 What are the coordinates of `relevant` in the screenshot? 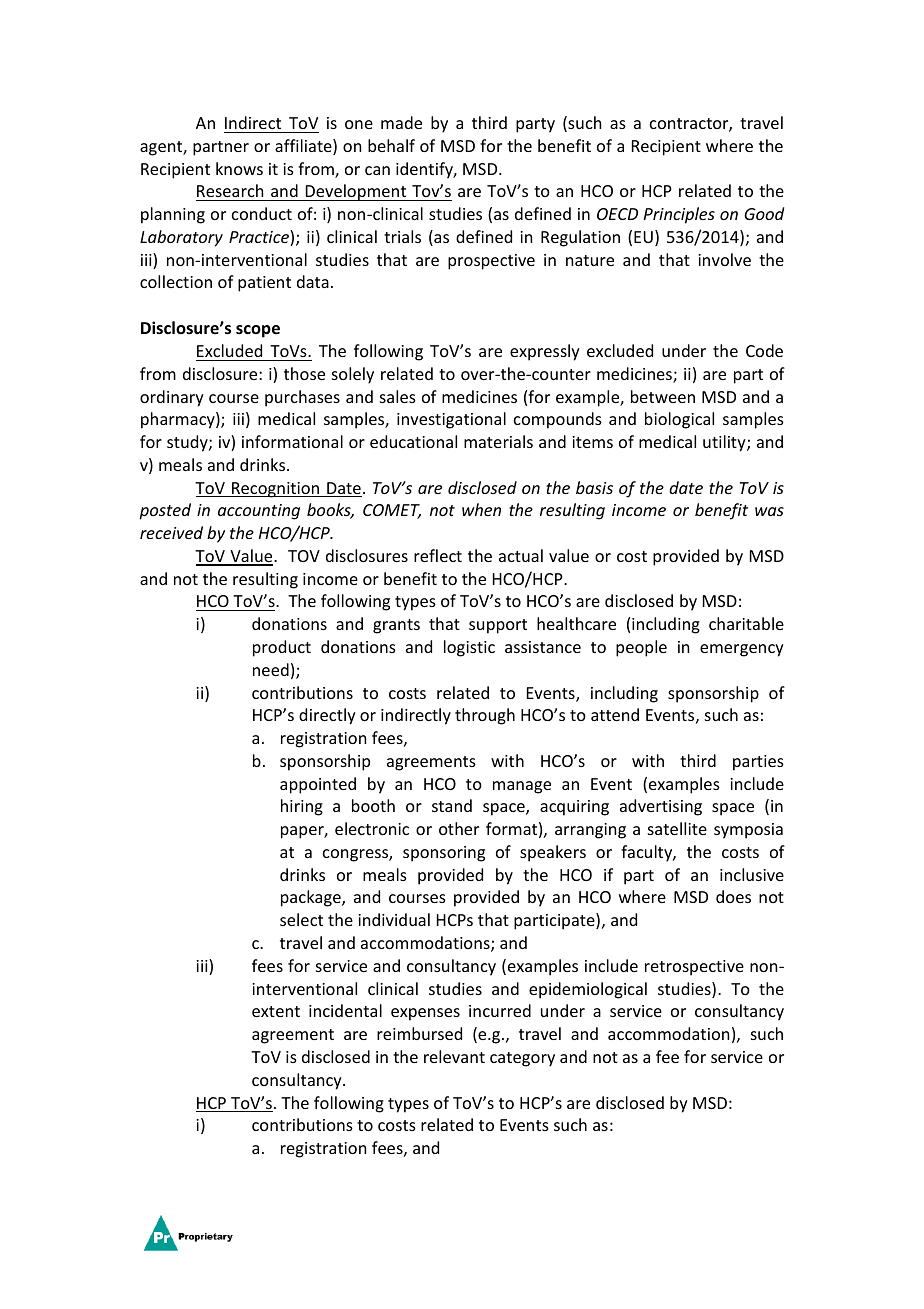 It's located at (454, 1056).
